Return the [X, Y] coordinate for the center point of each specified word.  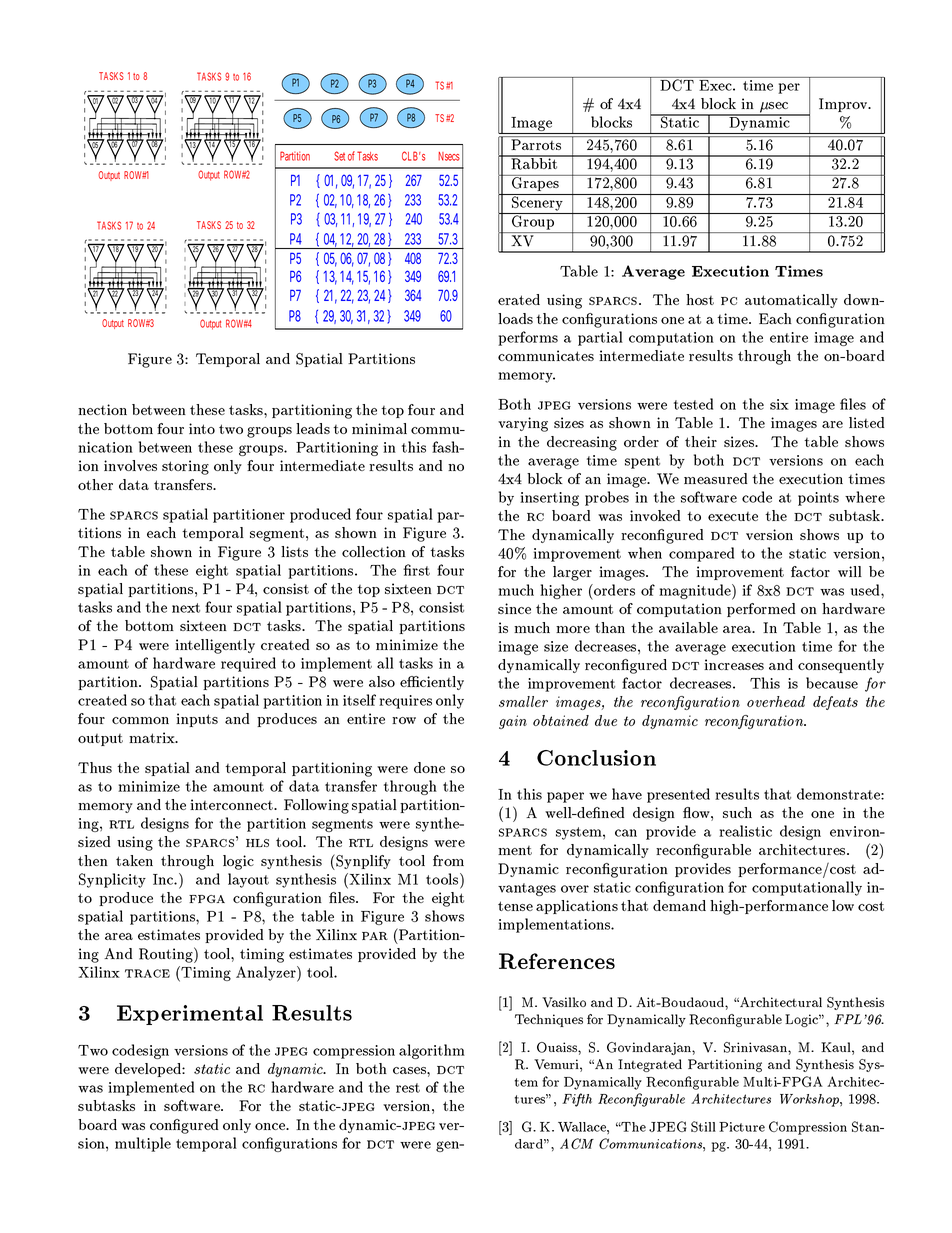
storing [185, 467]
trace [147, 973]
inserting [549, 499]
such [737, 812]
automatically [791, 301]
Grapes [535, 183]
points [818, 499]
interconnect [232, 804]
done [429, 767]
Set [339, 156]
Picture [742, 1127]
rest [408, 1088]
